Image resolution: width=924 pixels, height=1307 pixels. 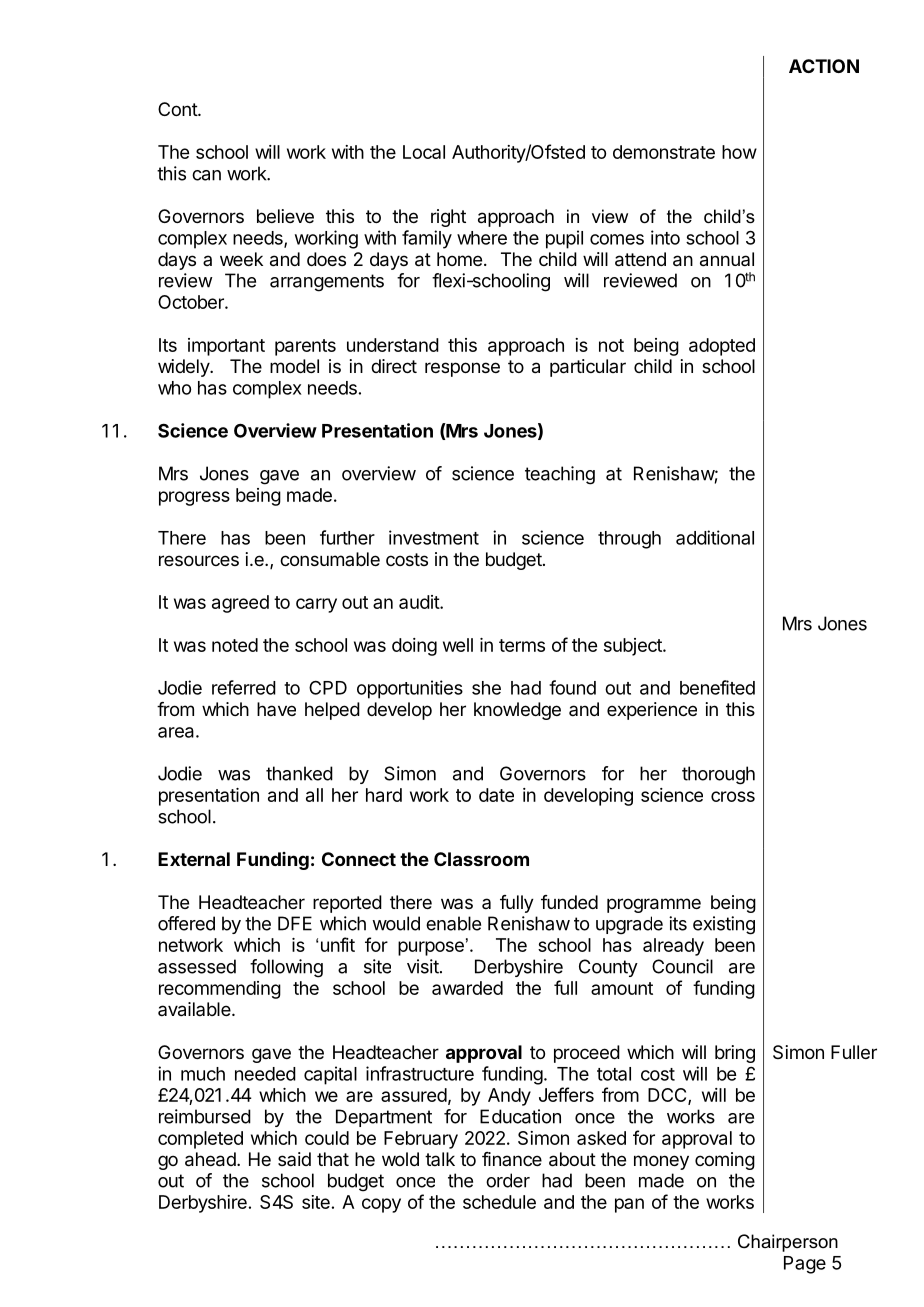 I want to click on ahead, so click(x=210, y=1159).
